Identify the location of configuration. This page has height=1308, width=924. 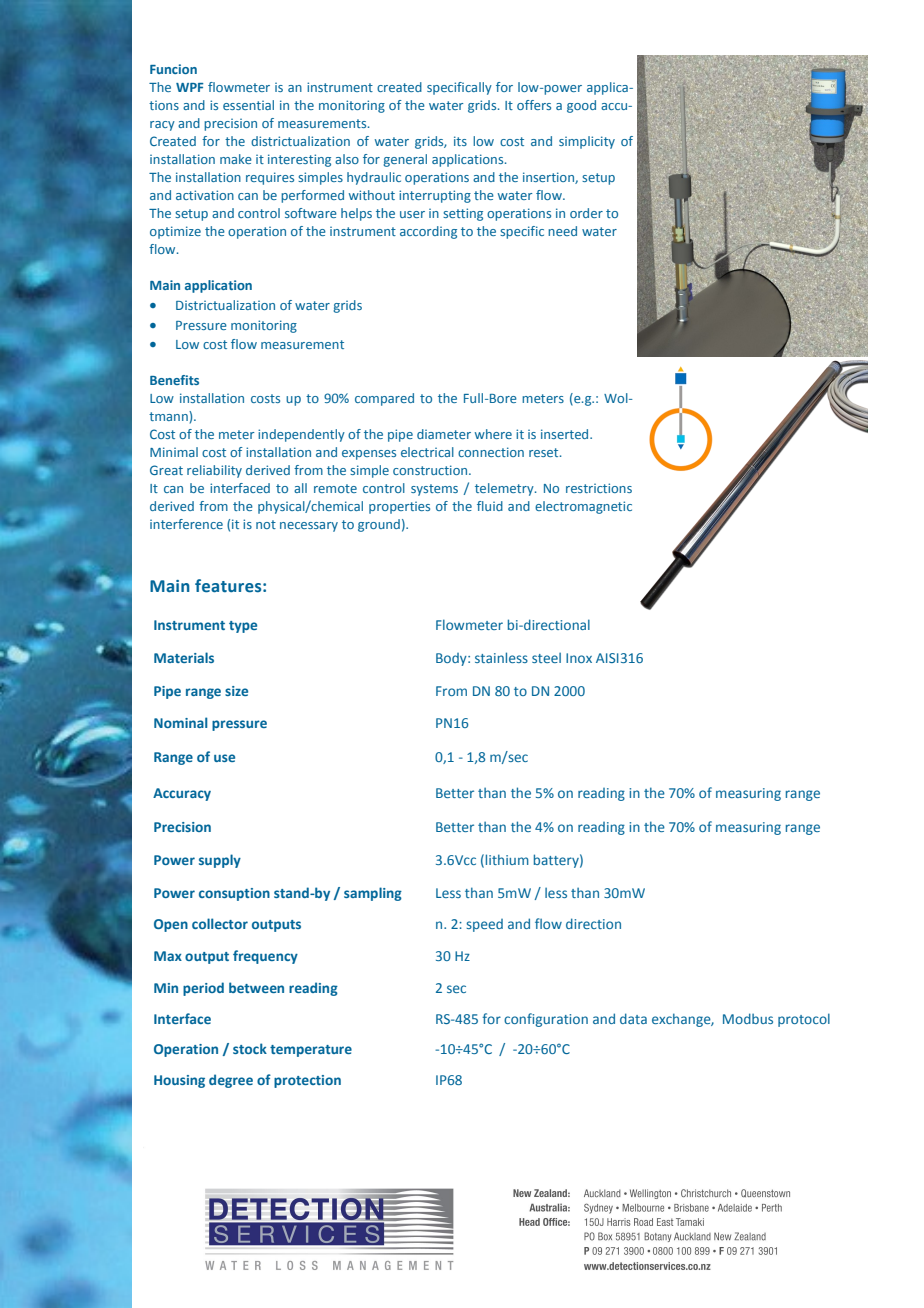
(546, 1020).
